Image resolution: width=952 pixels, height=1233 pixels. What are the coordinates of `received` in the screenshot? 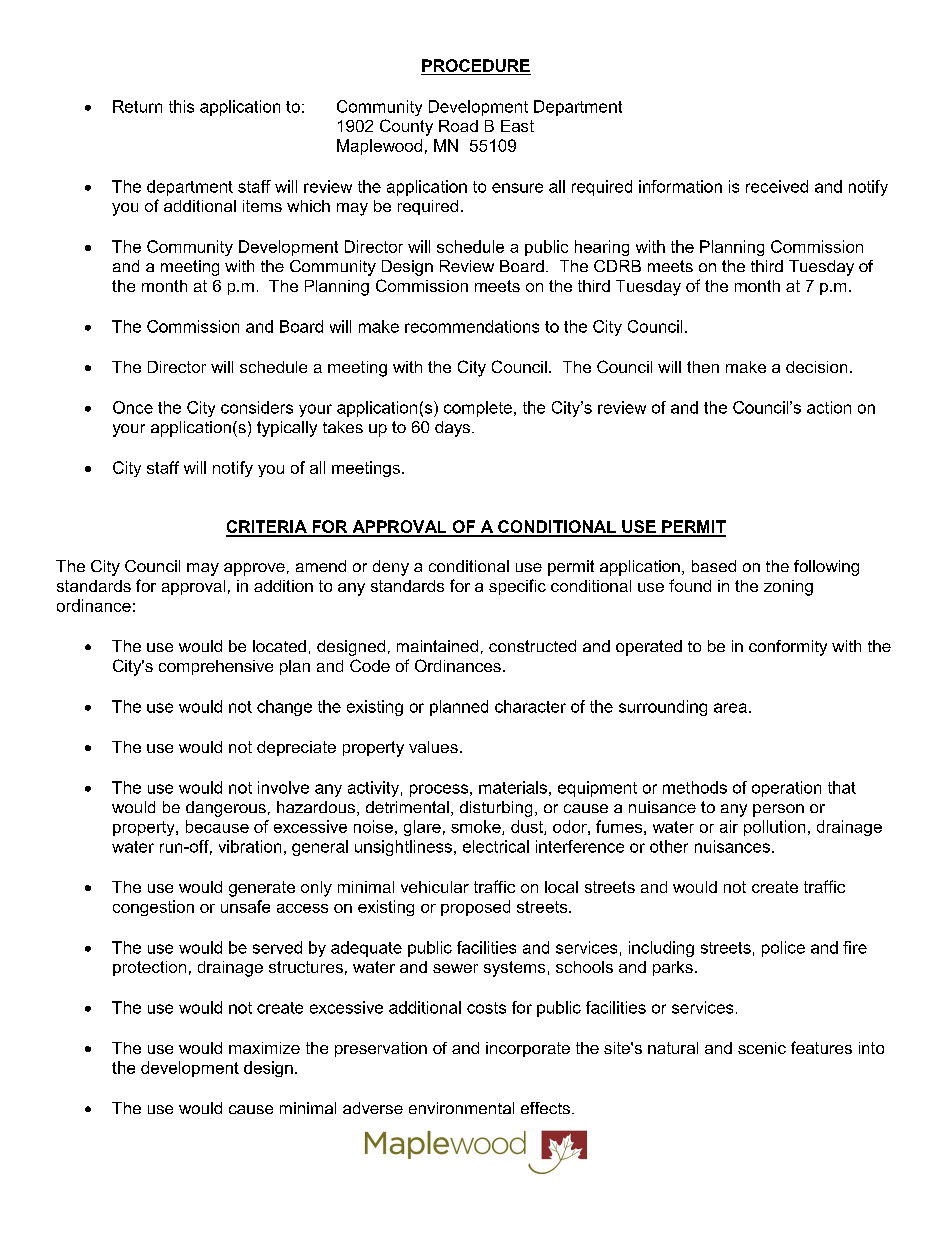 It's located at (777, 186).
